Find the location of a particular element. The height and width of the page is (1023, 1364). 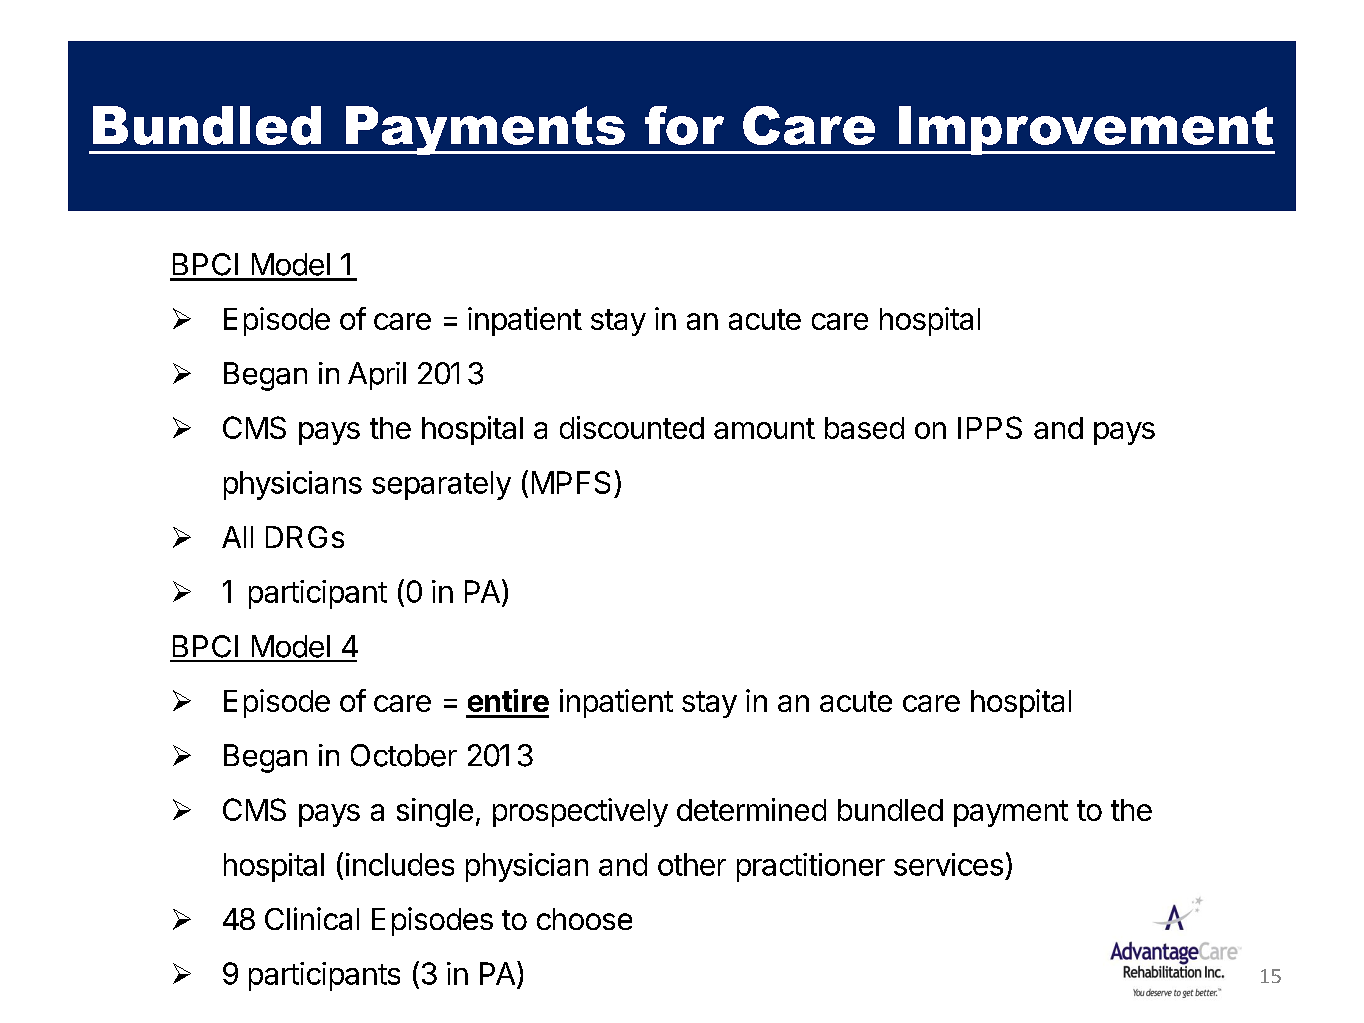

single is located at coordinates (435, 812).
